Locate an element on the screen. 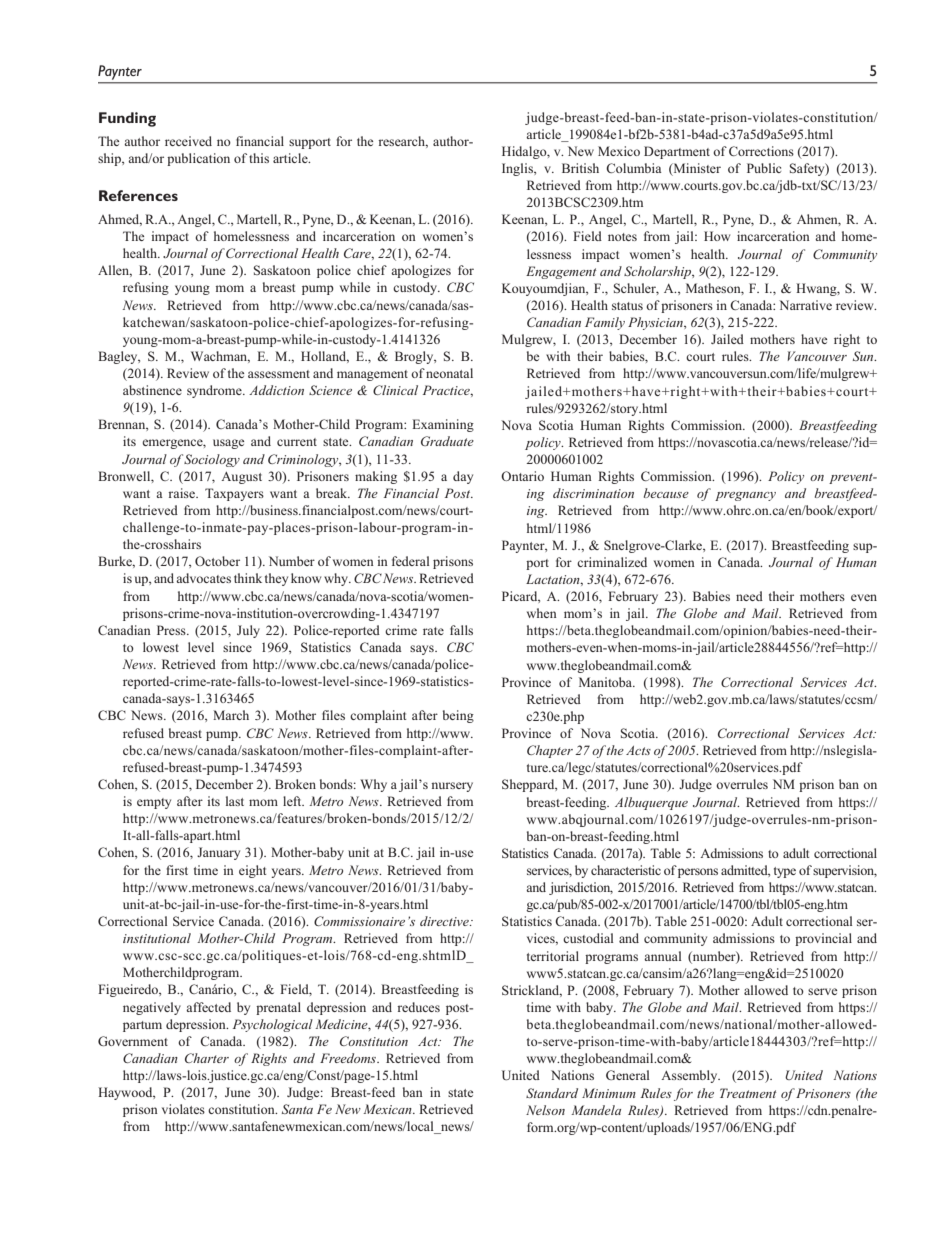 The image size is (952, 1233). Corrections is located at coordinates (761, 151).
